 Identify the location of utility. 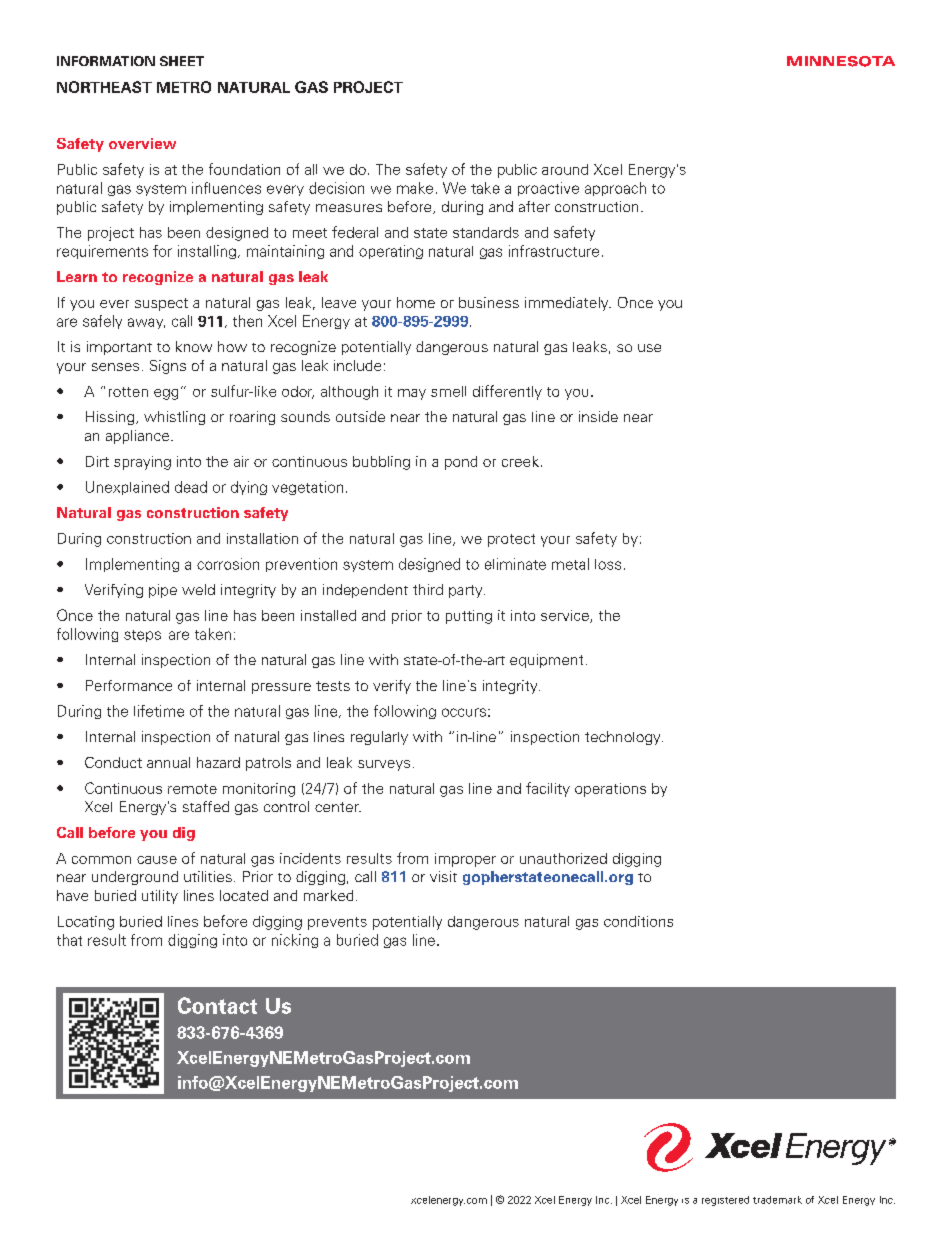
(160, 897).
